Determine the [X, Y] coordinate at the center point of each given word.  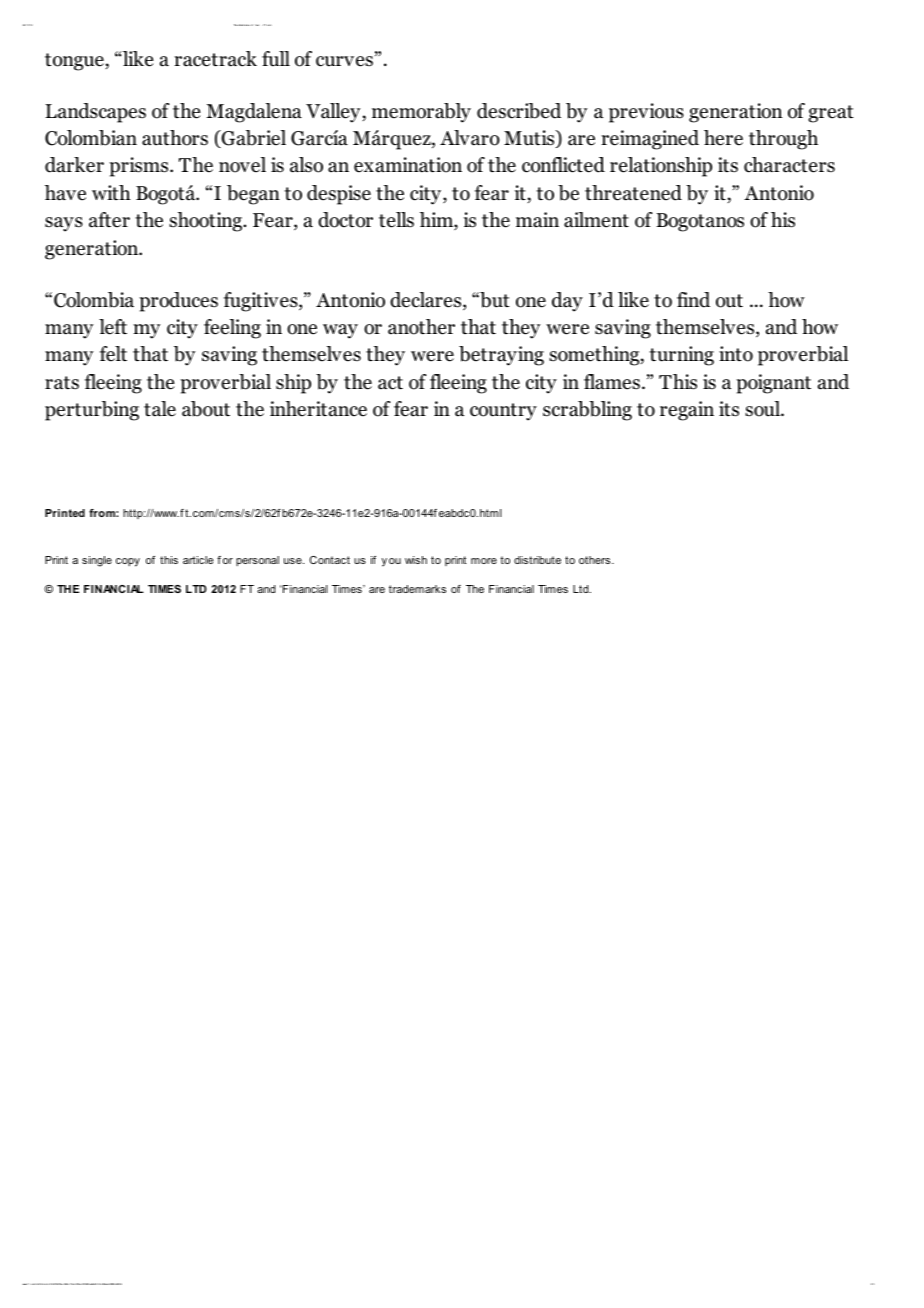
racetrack [215, 59]
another [421, 327]
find [693, 300]
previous [646, 113]
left [113, 327]
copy [128, 562]
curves [344, 61]
